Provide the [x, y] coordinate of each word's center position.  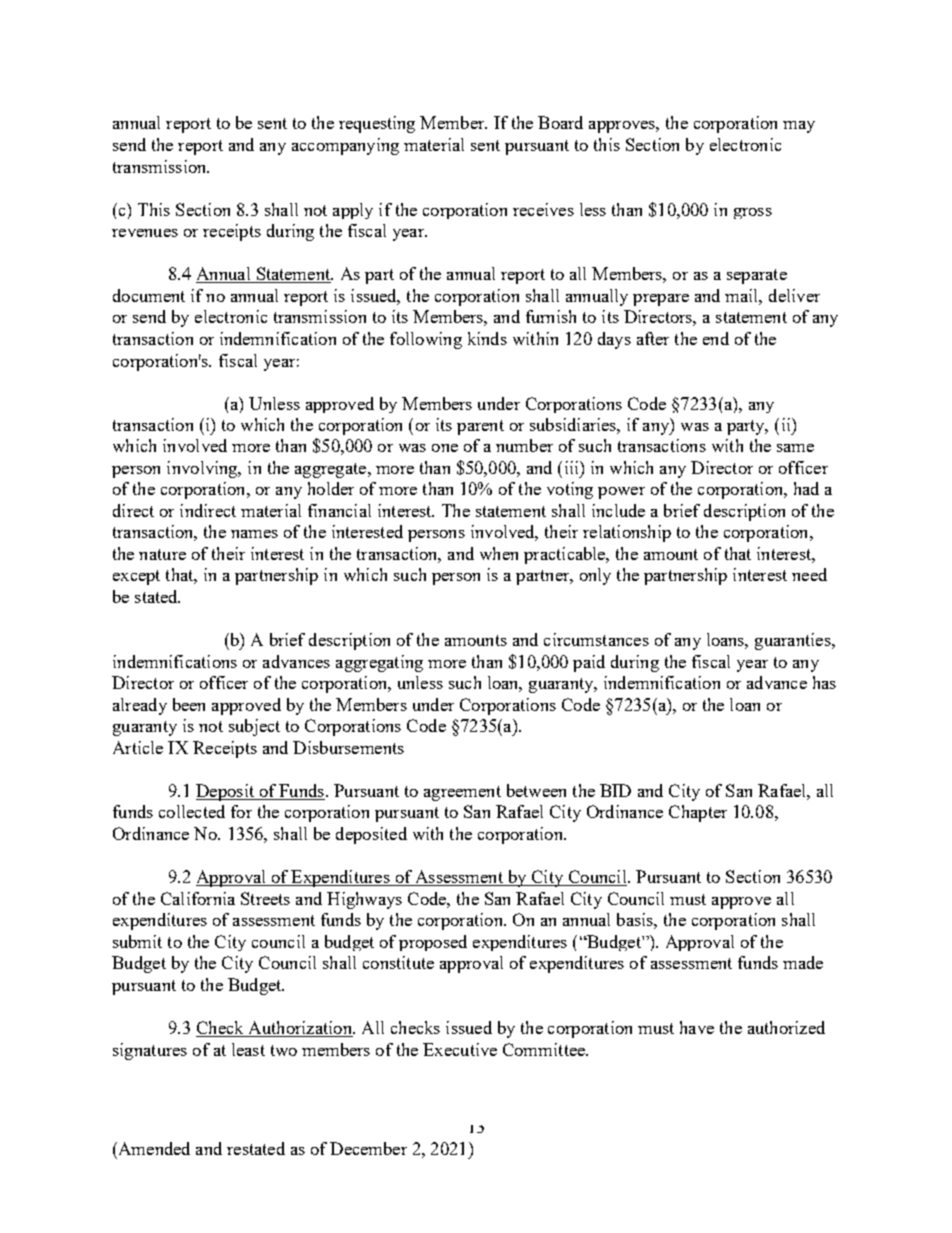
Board [560, 122]
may [799, 127]
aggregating [379, 663]
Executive [460, 1049]
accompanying [345, 146]
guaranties [794, 641]
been [189, 704]
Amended [153, 1148]
